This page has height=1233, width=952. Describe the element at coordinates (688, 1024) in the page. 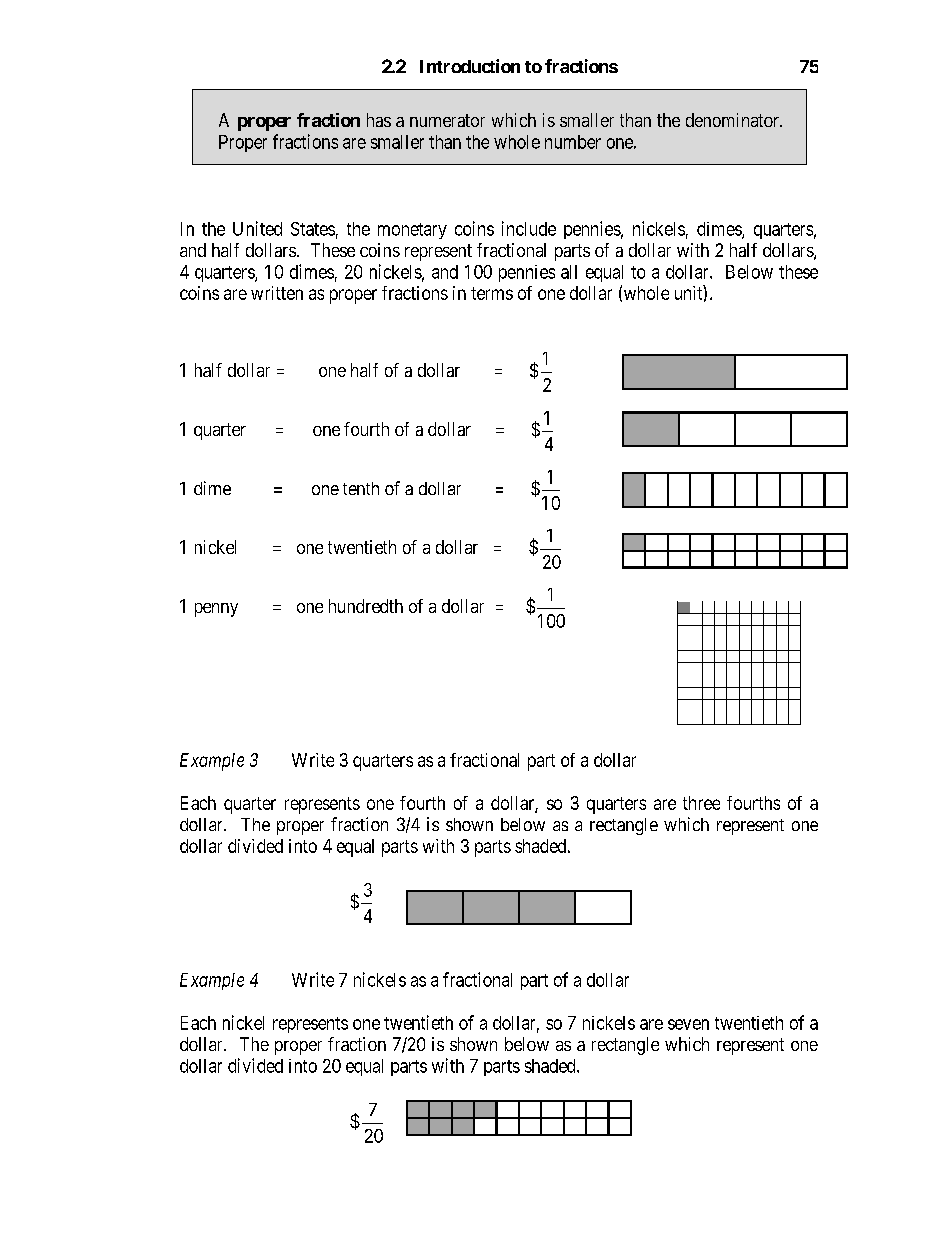

I see `seven` at that location.
